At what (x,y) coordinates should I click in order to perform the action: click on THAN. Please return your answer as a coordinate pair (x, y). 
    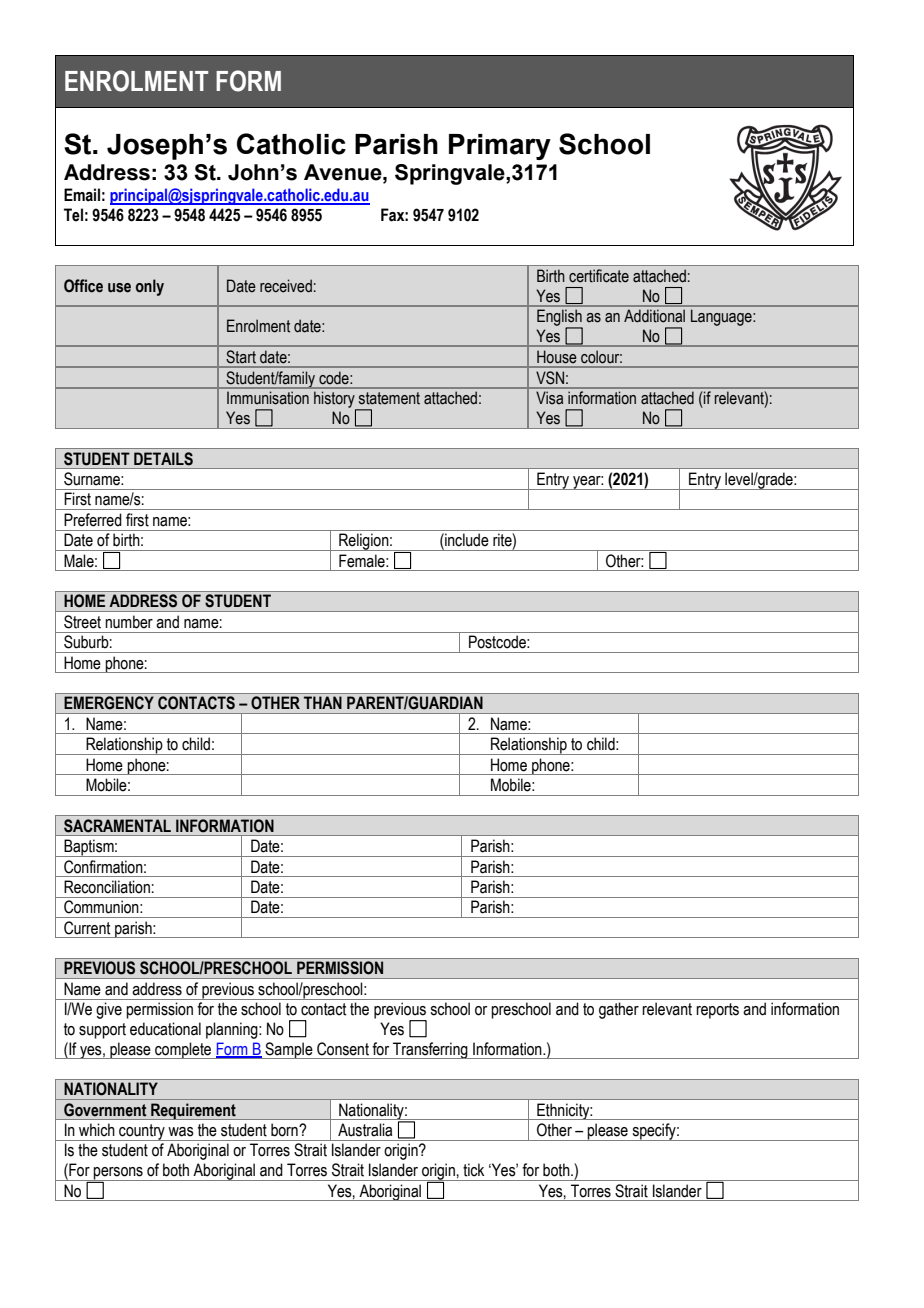
    Looking at the image, I should click on (322, 703).
